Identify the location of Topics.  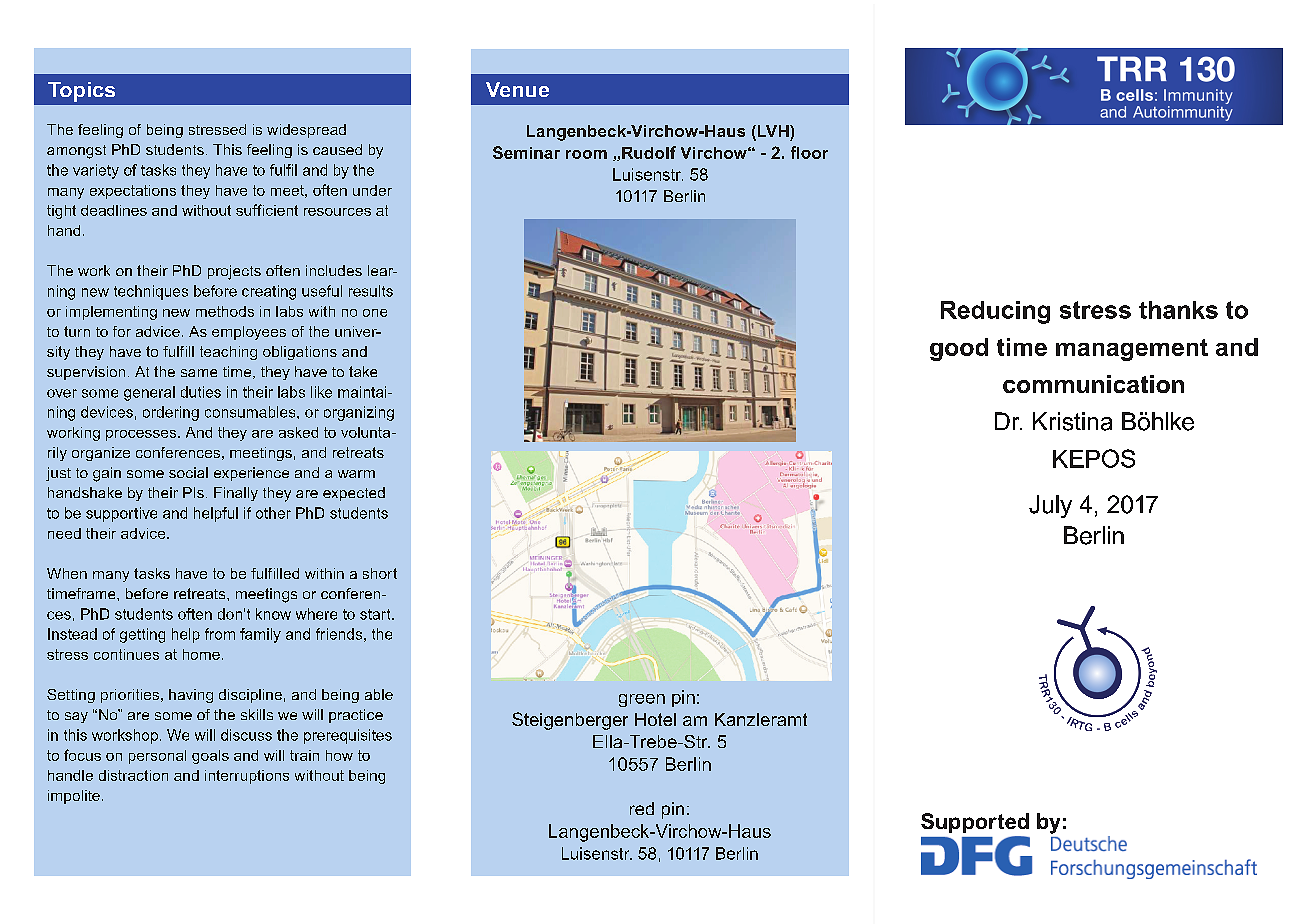
(81, 92).
